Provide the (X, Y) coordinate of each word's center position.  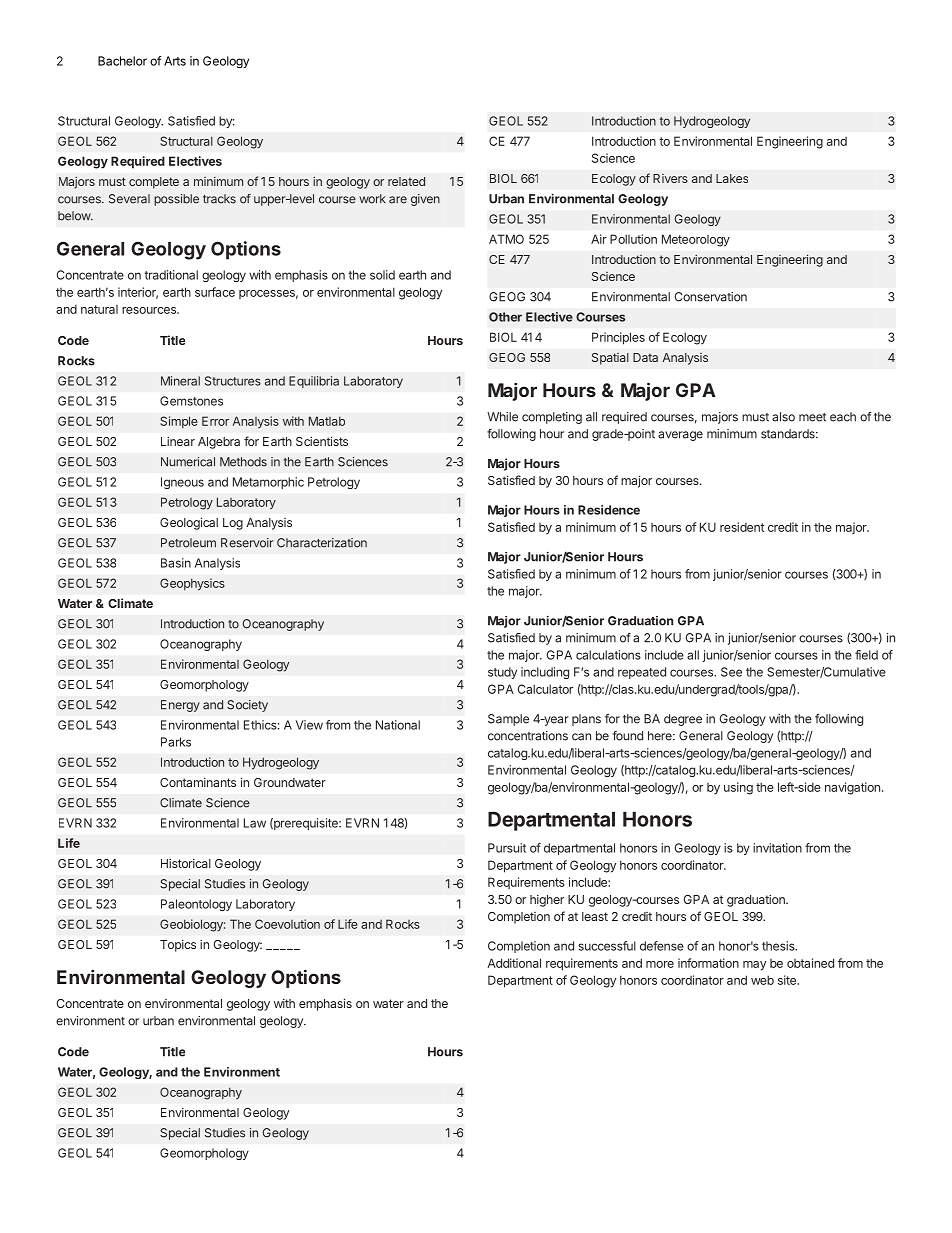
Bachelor (122, 61)
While (502, 417)
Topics (178, 946)
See (731, 672)
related (406, 181)
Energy (180, 706)
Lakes (732, 178)
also (783, 417)
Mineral (180, 381)
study (502, 673)
